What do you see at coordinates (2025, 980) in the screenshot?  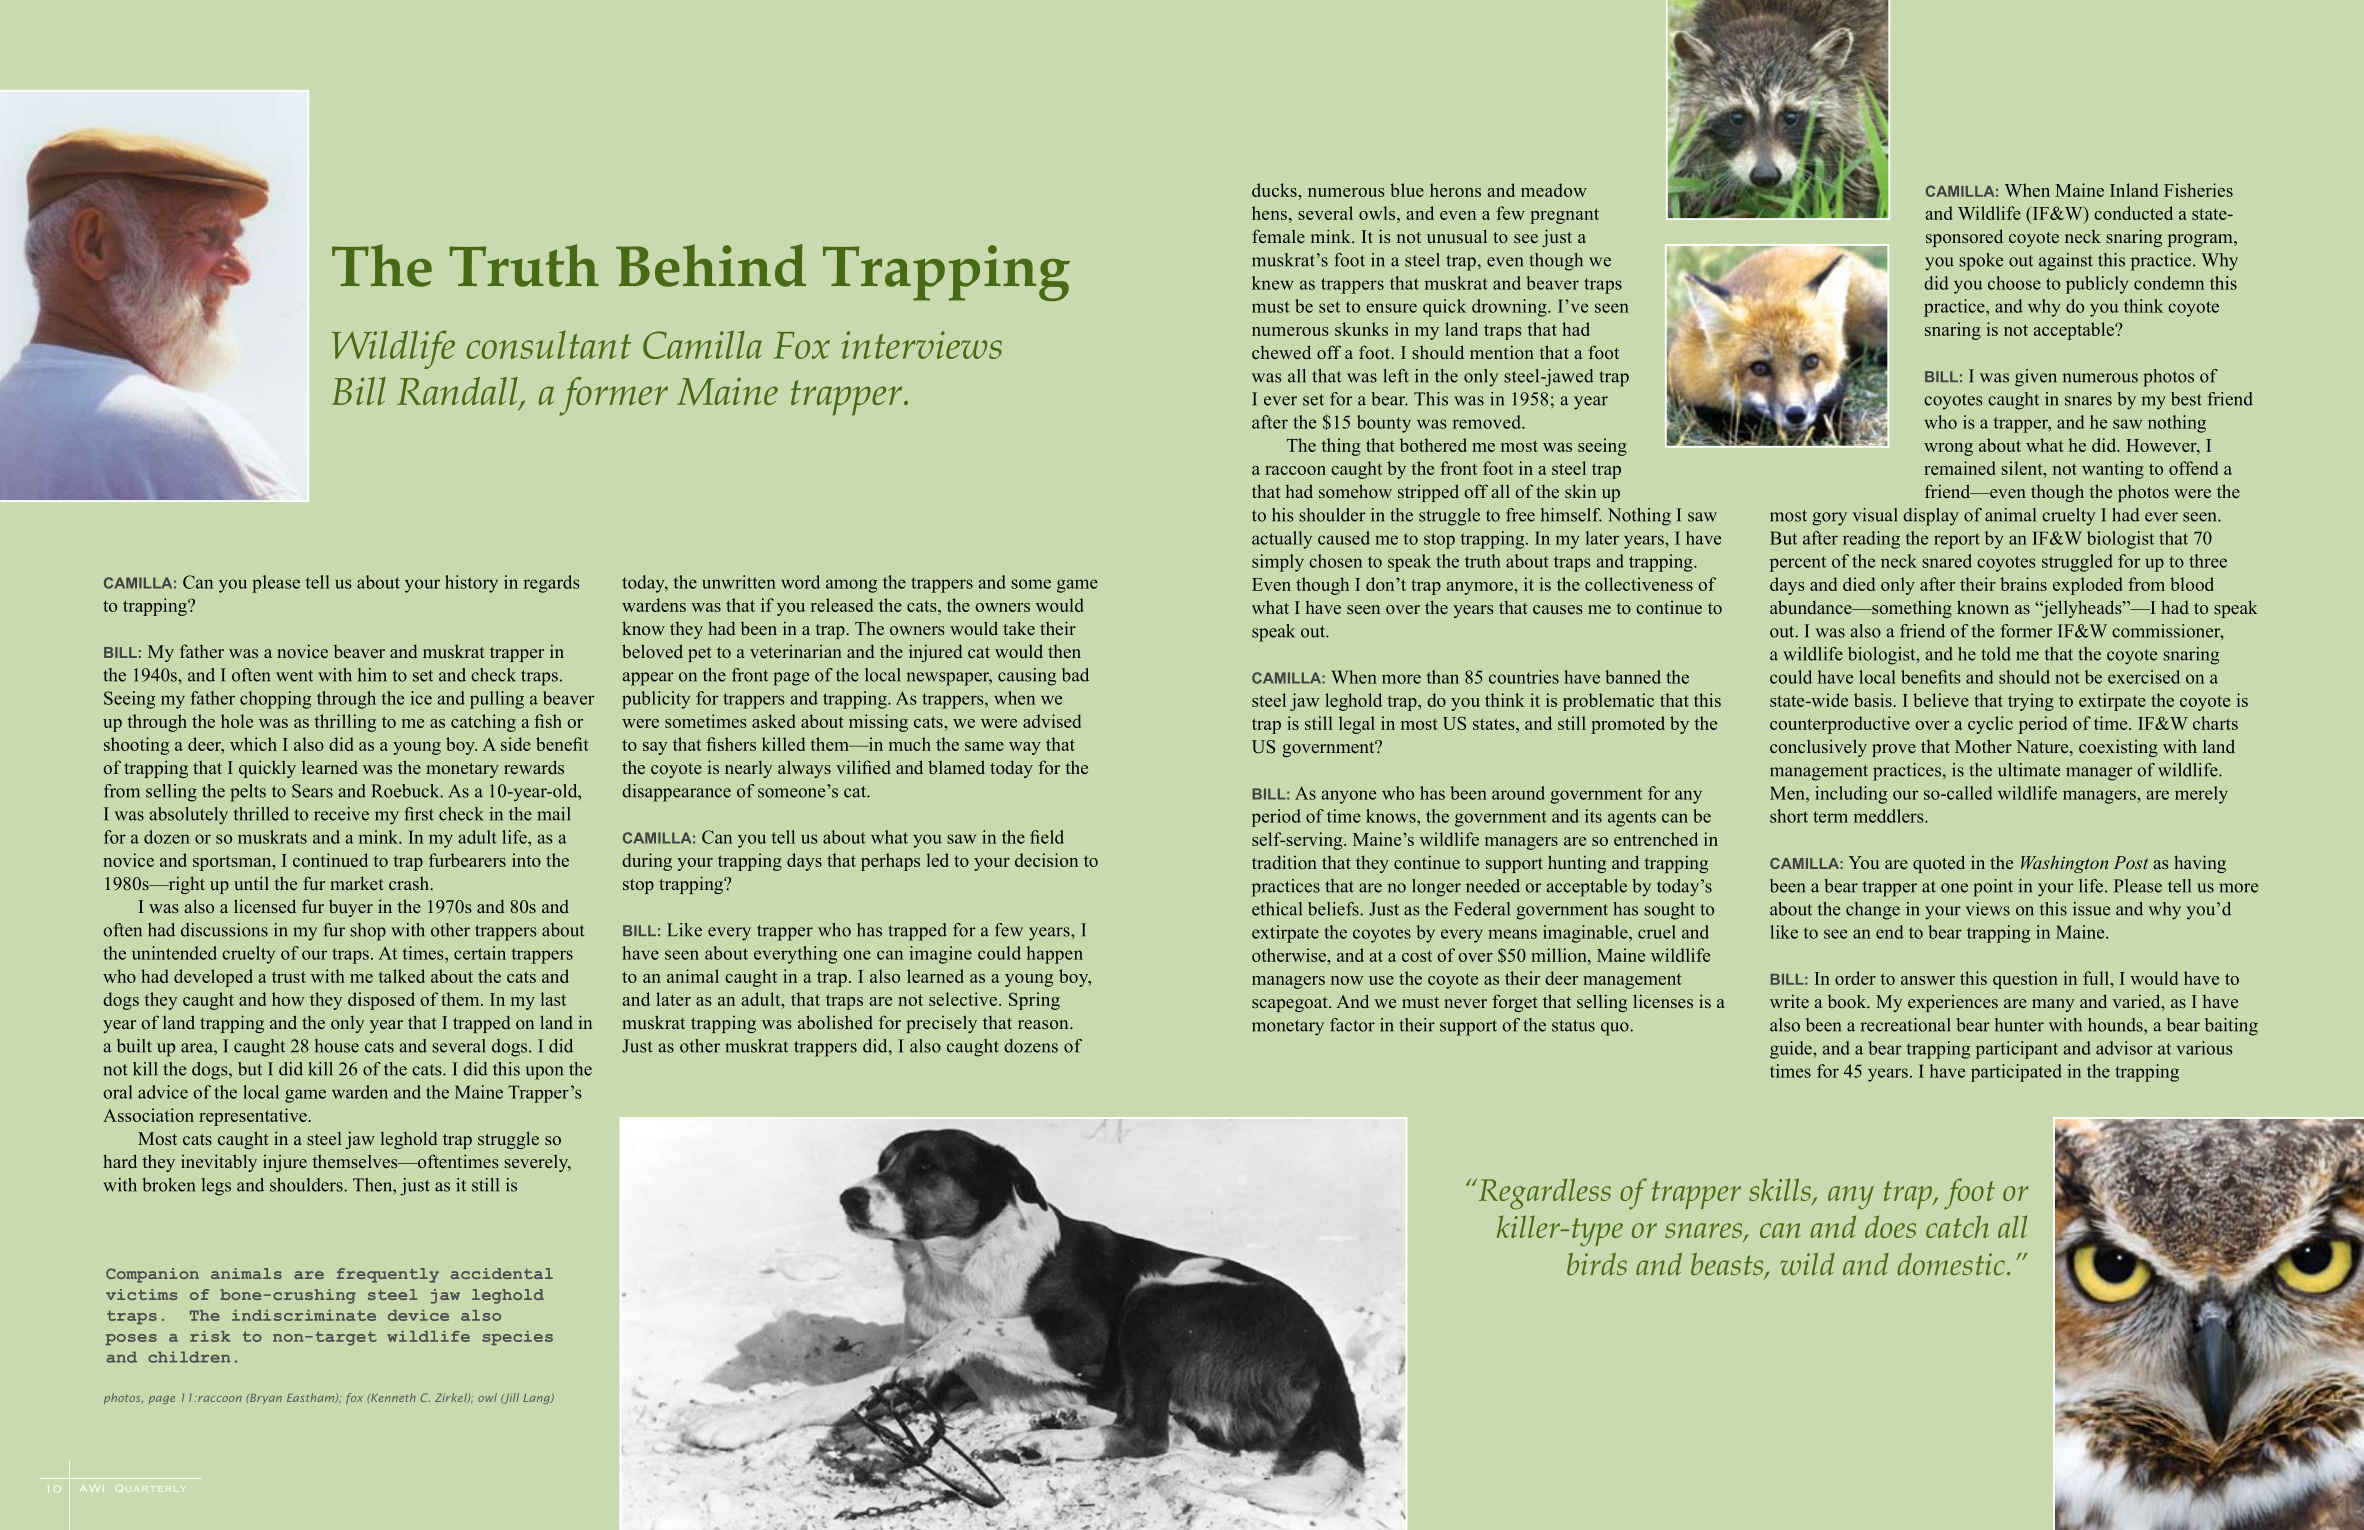 I see `question` at bounding box center [2025, 980].
